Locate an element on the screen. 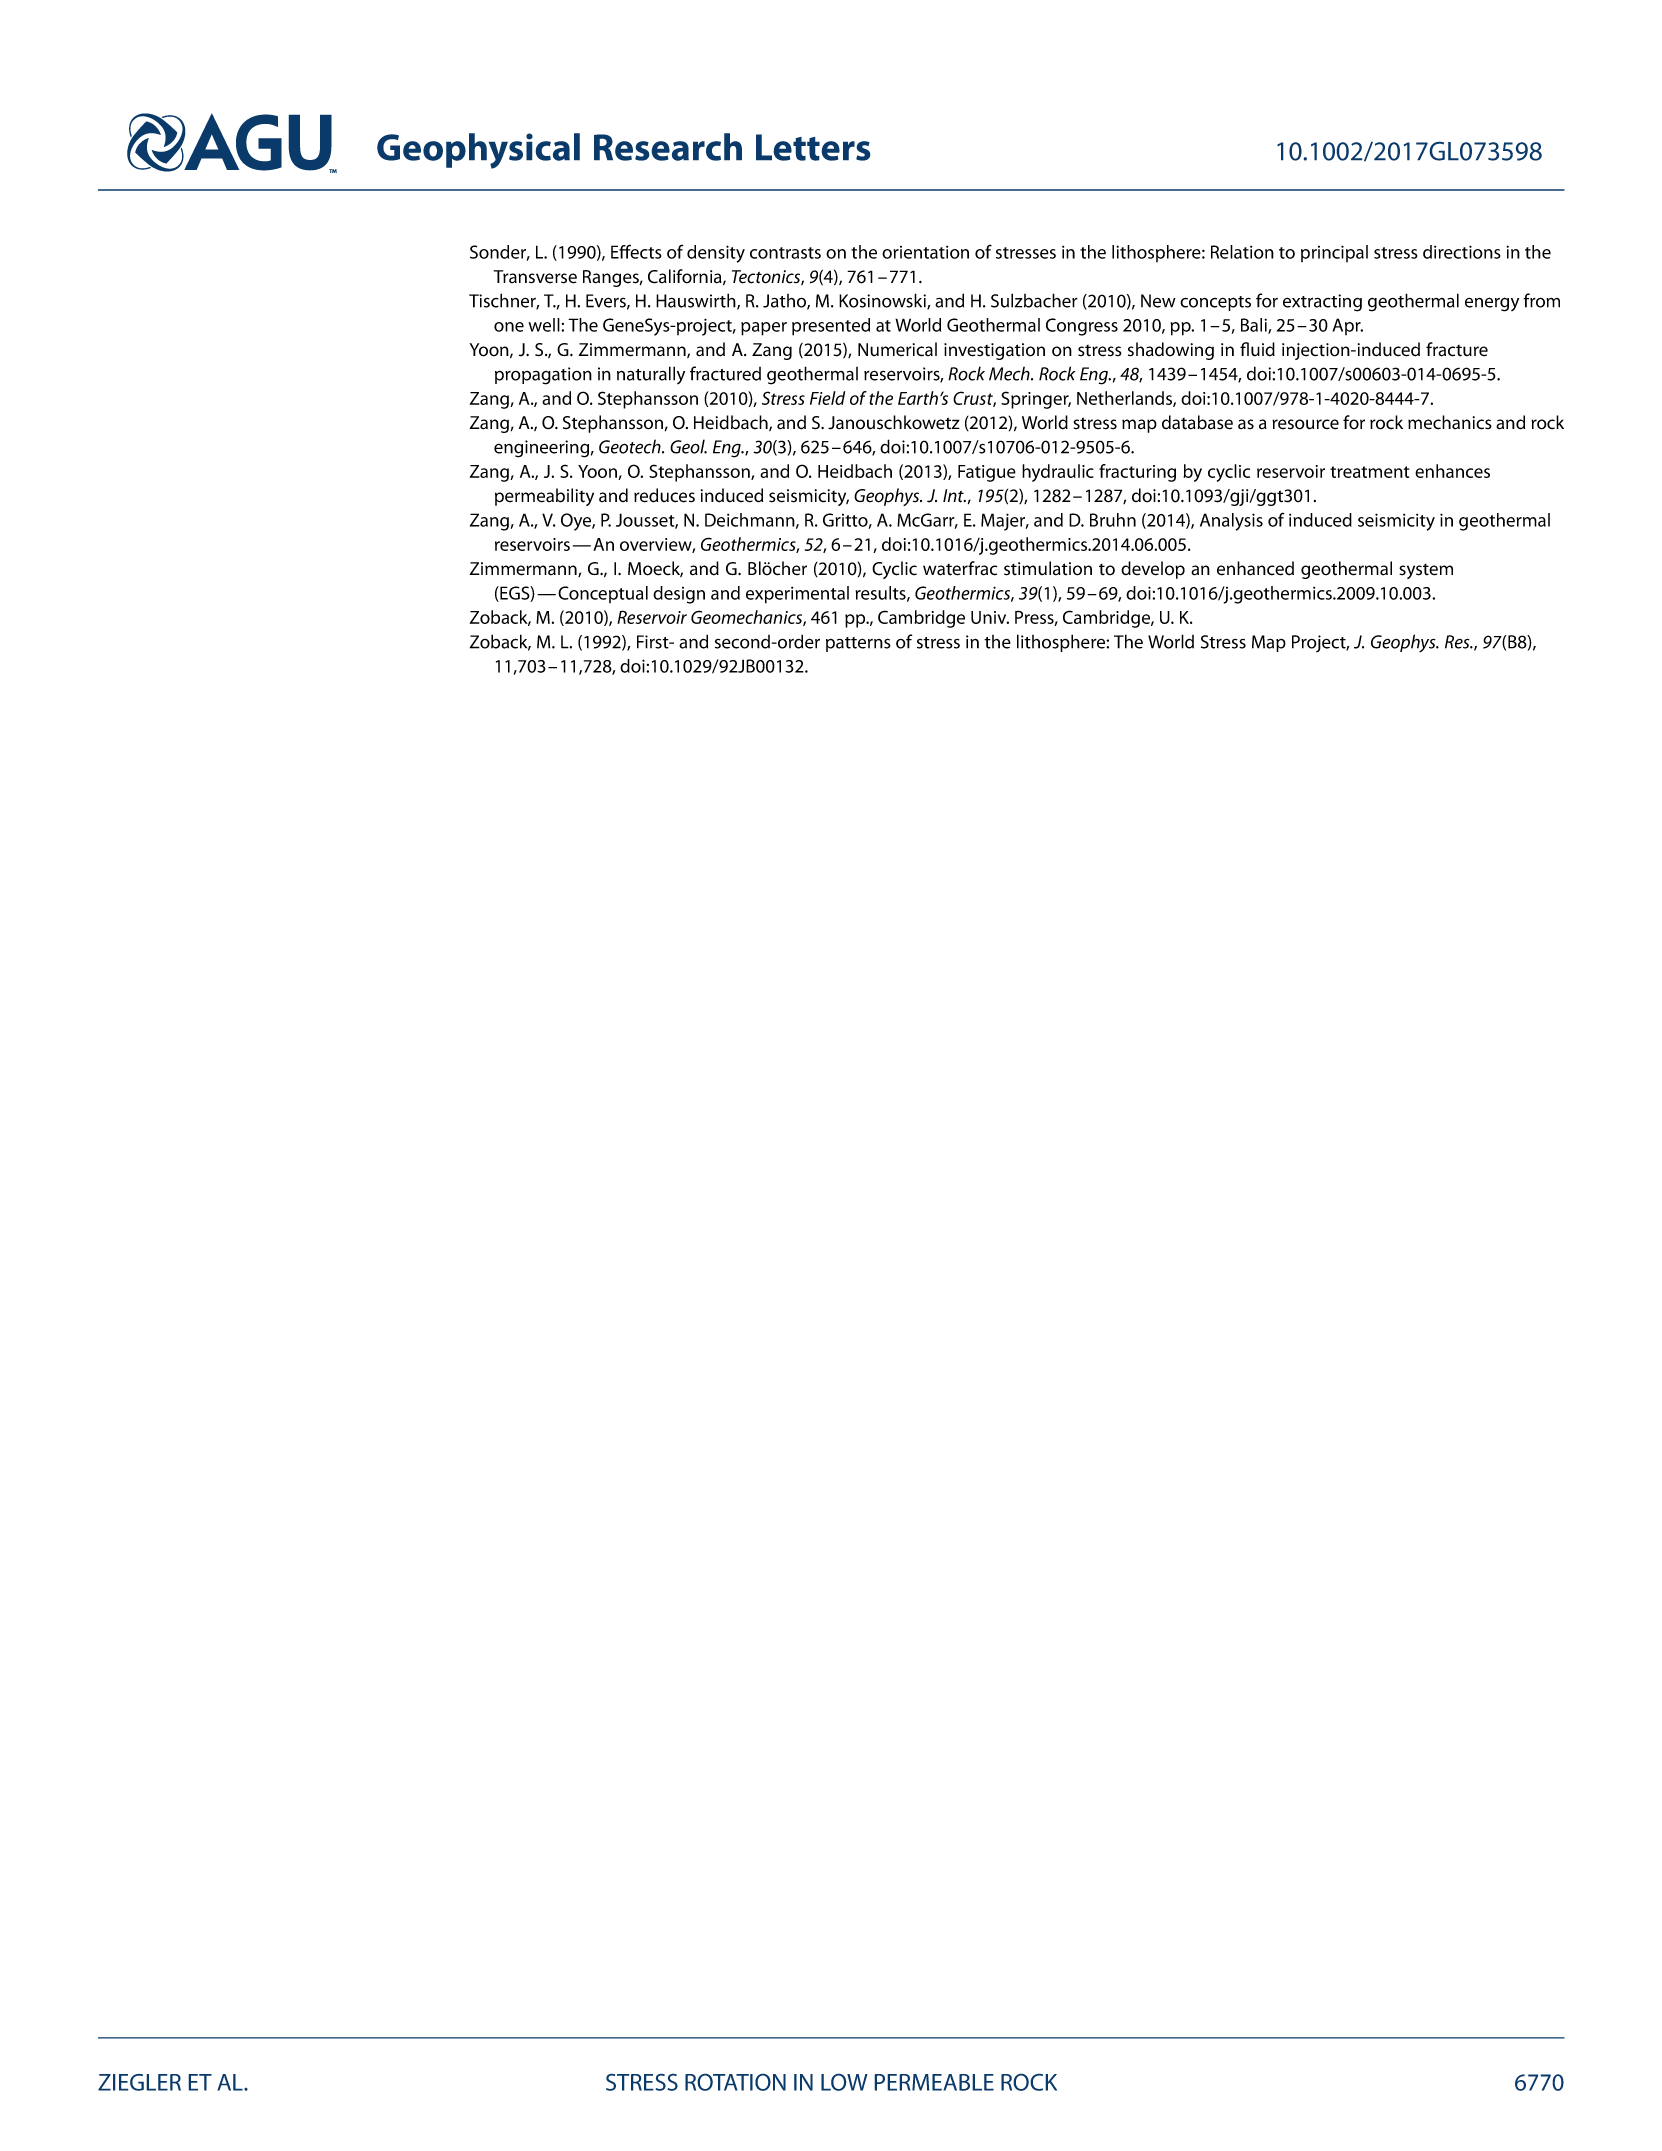 The height and width of the screenshot is (2151, 1662). ROTATION is located at coordinates (735, 2082).
